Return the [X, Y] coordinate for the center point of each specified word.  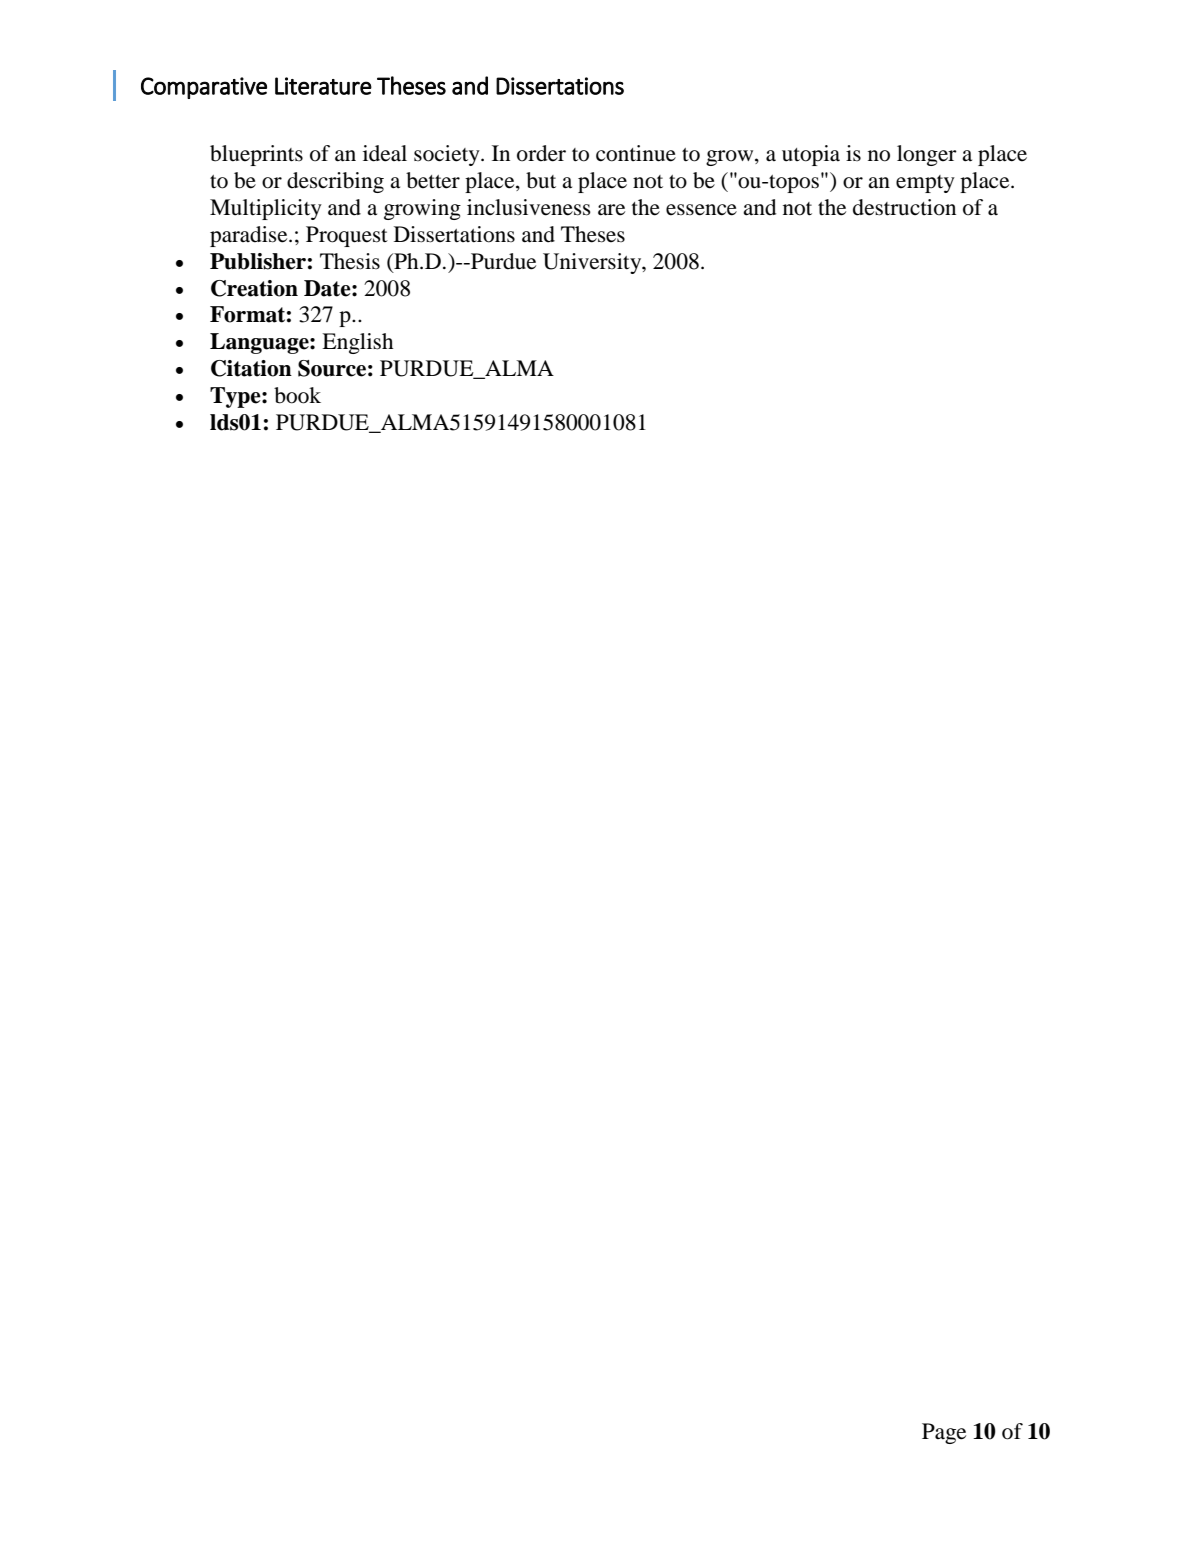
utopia [811, 155]
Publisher [258, 261]
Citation [251, 368]
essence [701, 210]
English [357, 343]
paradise [250, 236]
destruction [904, 207]
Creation [254, 288]
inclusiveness [529, 207]
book [297, 395]
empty [925, 184]
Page [944, 1433]
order [541, 153]
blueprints [256, 155]
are [611, 210]
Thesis [350, 261]
